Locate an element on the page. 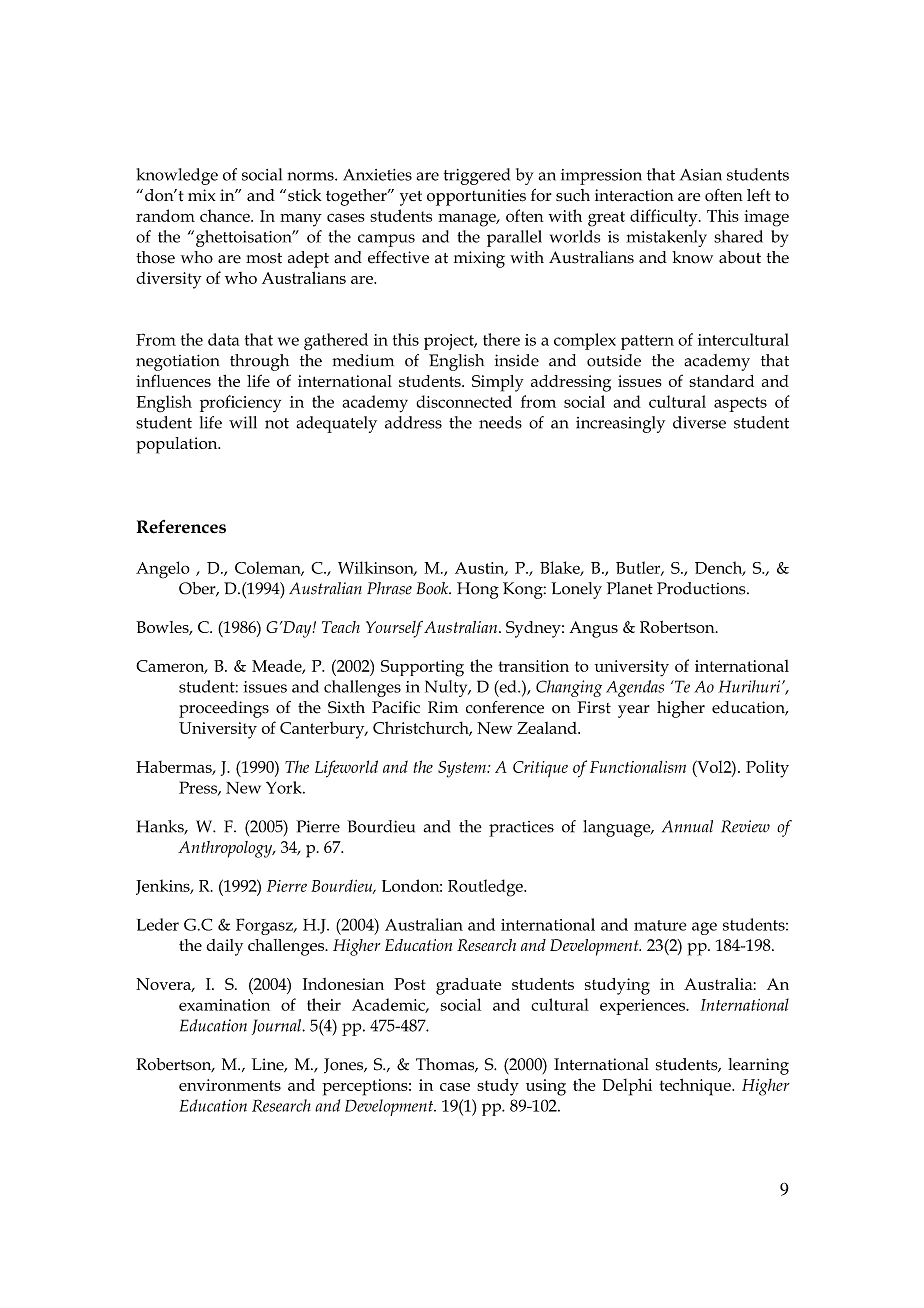  Functionalism is located at coordinates (638, 767).
